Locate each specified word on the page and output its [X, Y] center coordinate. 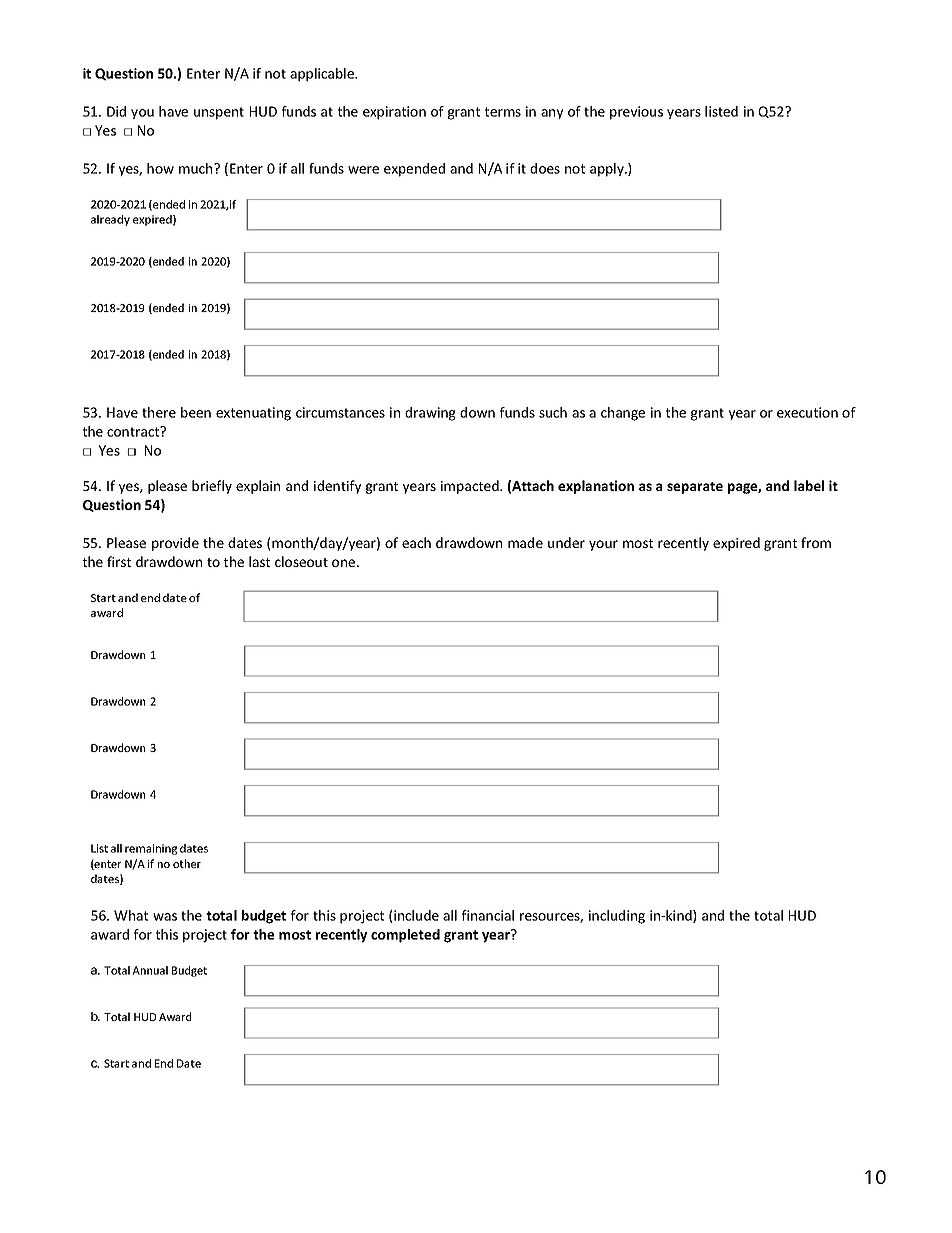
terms [503, 112]
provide [175, 544]
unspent [219, 113]
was [165, 917]
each [416, 542]
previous [636, 113]
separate [695, 488]
